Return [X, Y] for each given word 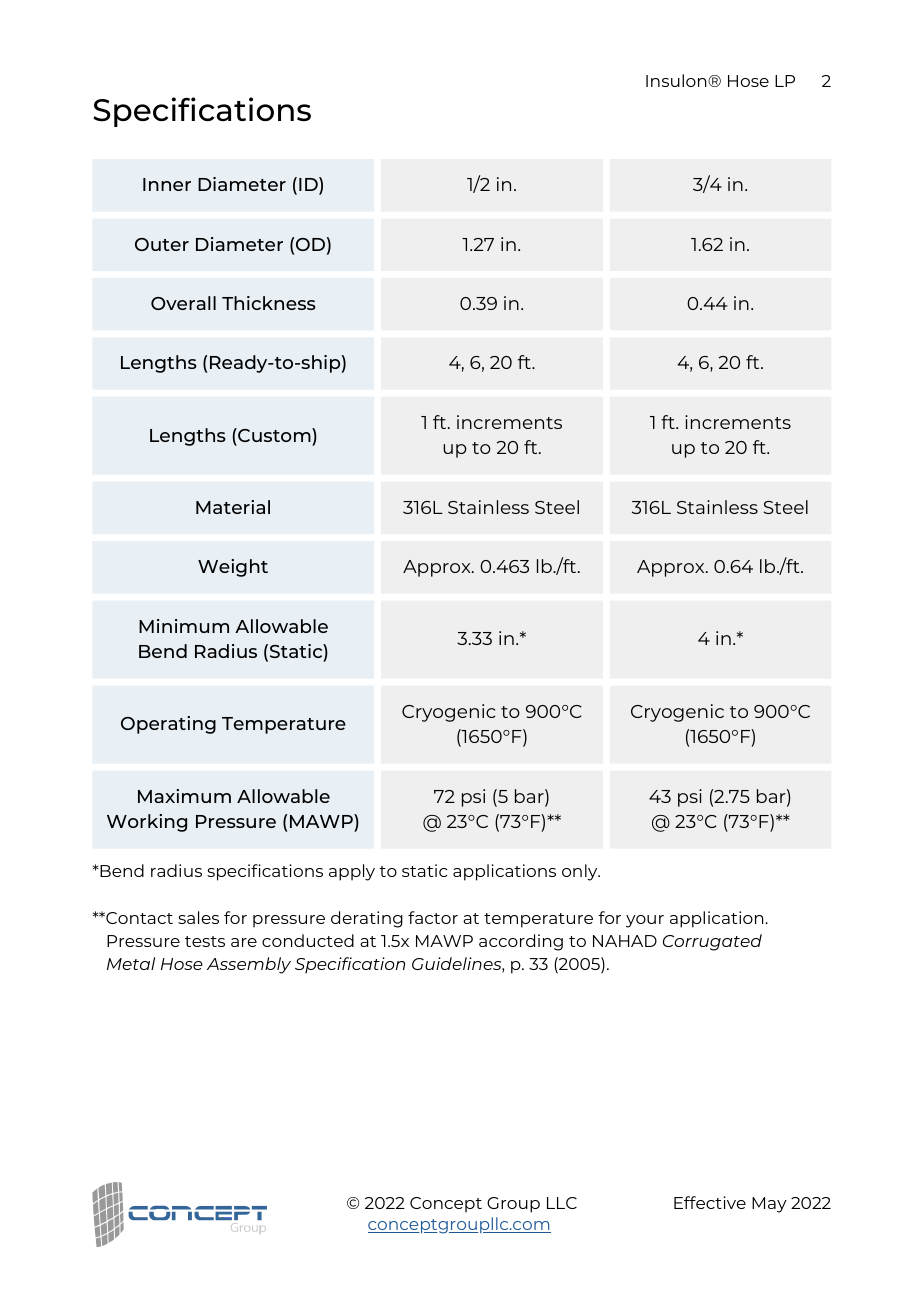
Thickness [269, 303]
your [645, 921]
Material [233, 507]
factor [433, 917]
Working [147, 823]
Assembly [249, 965]
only [581, 872]
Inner [167, 184]
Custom [274, 435]
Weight [233, 568]
